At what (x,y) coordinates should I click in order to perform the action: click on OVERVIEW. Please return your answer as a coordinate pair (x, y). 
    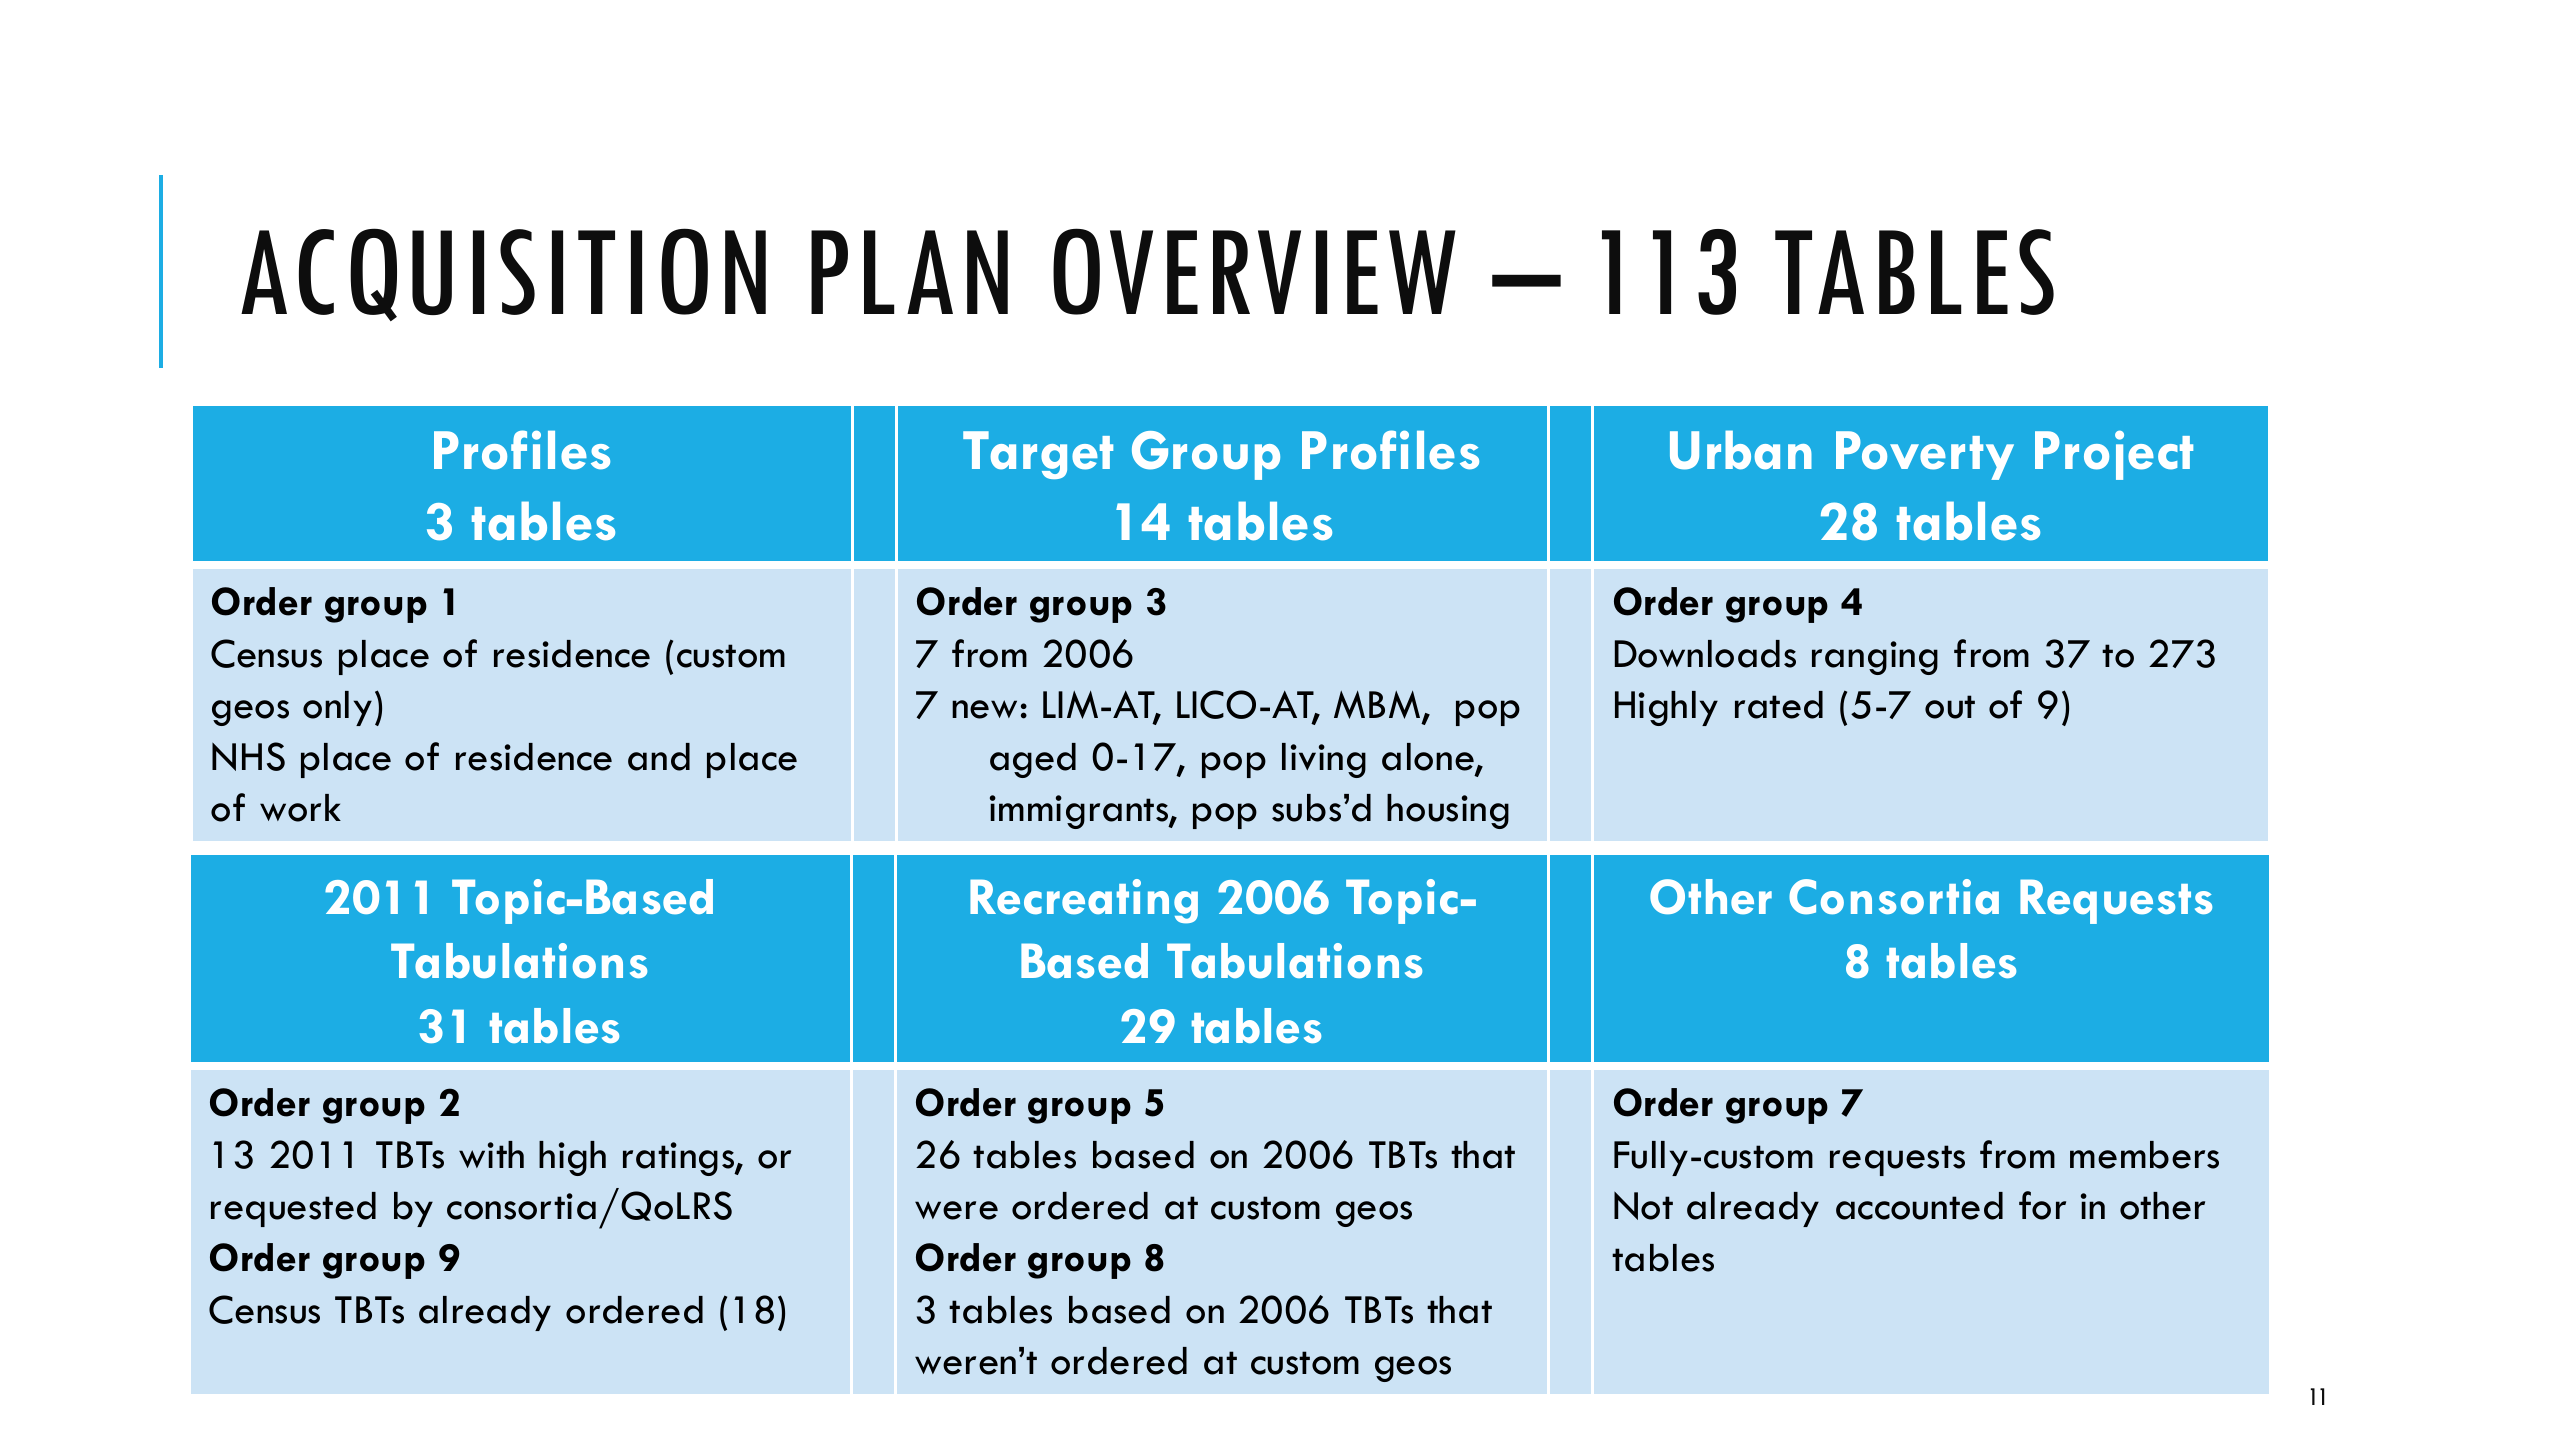
    Looking at the image, I should click on (1254, 271).
